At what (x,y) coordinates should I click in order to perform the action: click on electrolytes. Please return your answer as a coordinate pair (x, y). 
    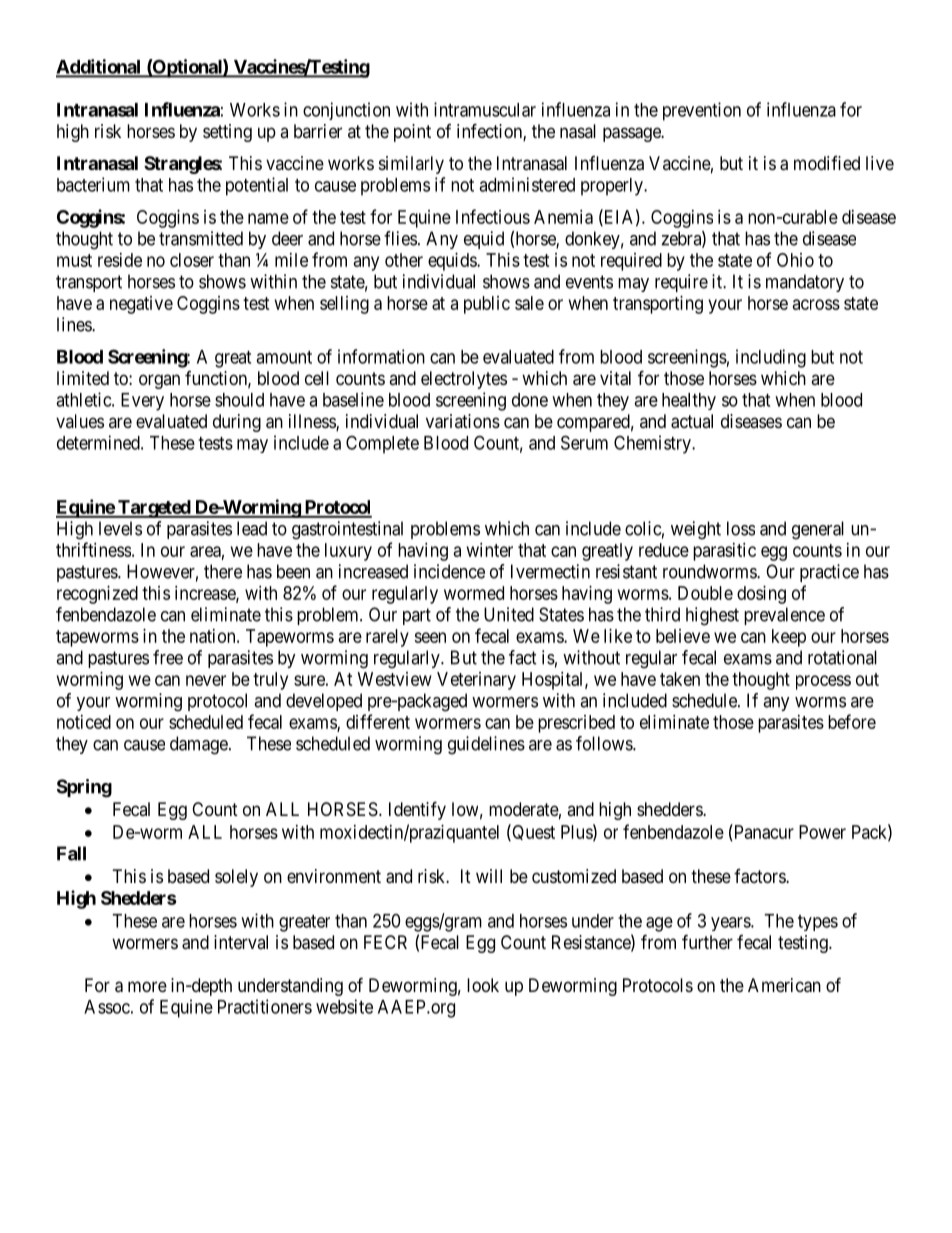
    Looking at the image, I should click on (464, 380).
